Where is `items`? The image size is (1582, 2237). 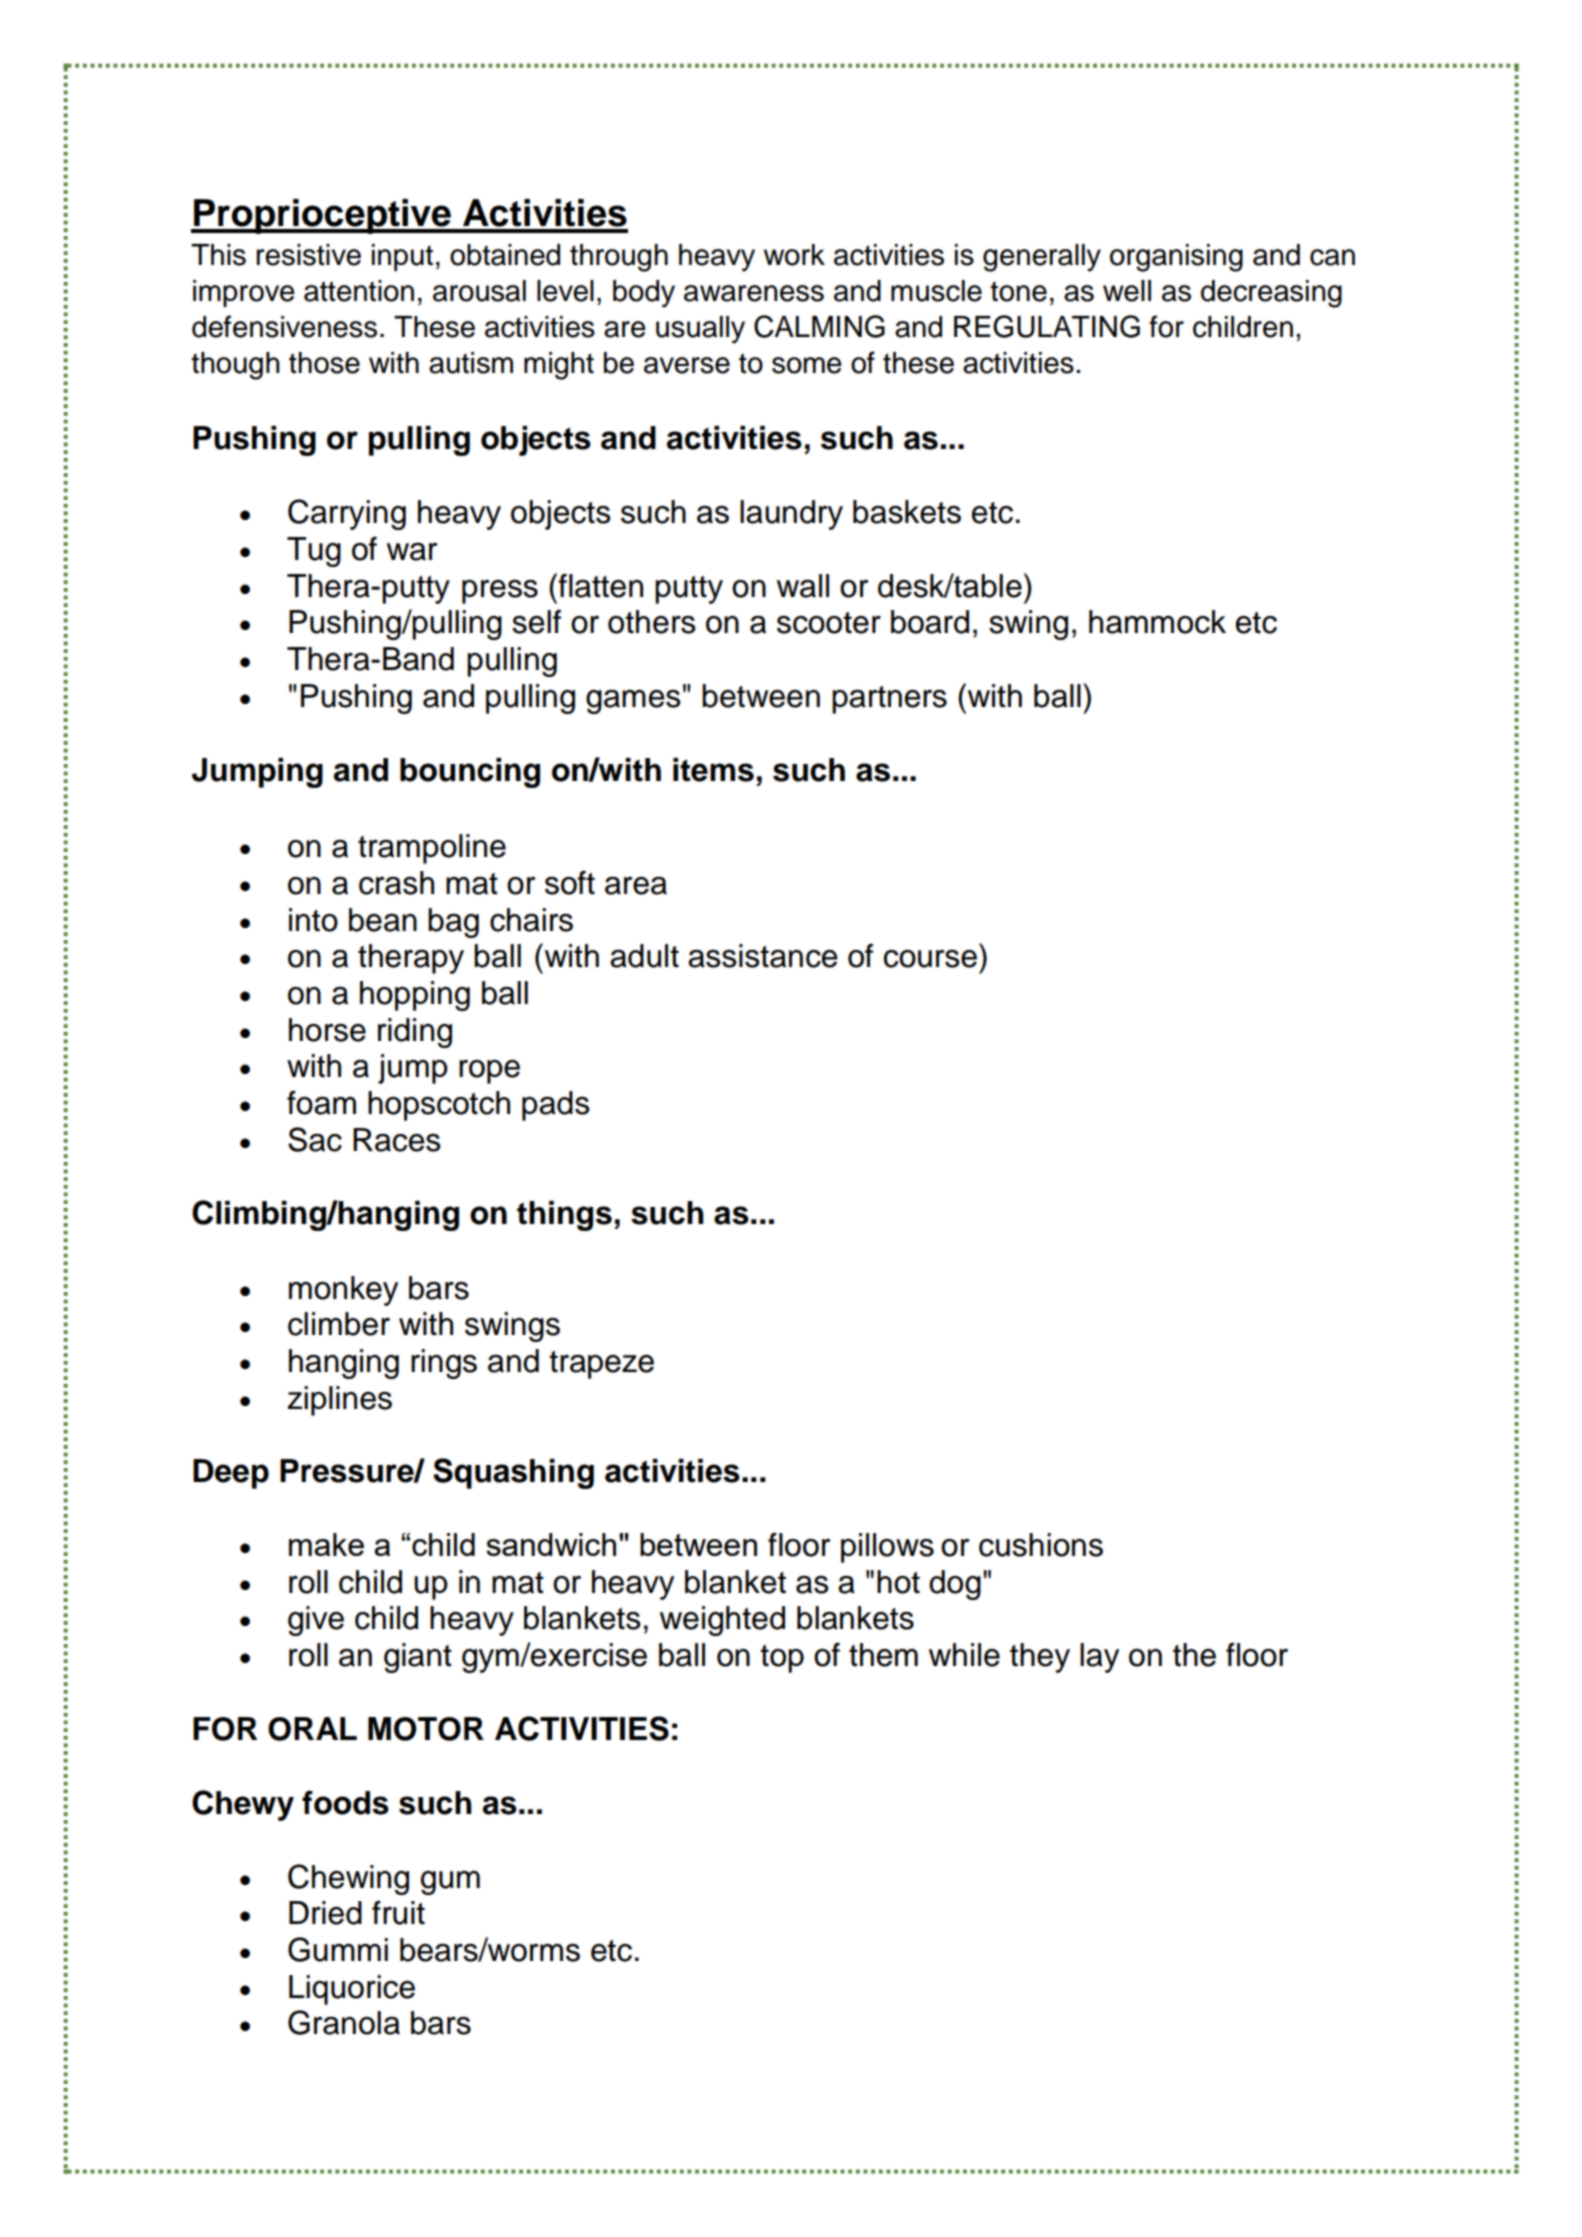 items is located at coordinates (713, 770).
